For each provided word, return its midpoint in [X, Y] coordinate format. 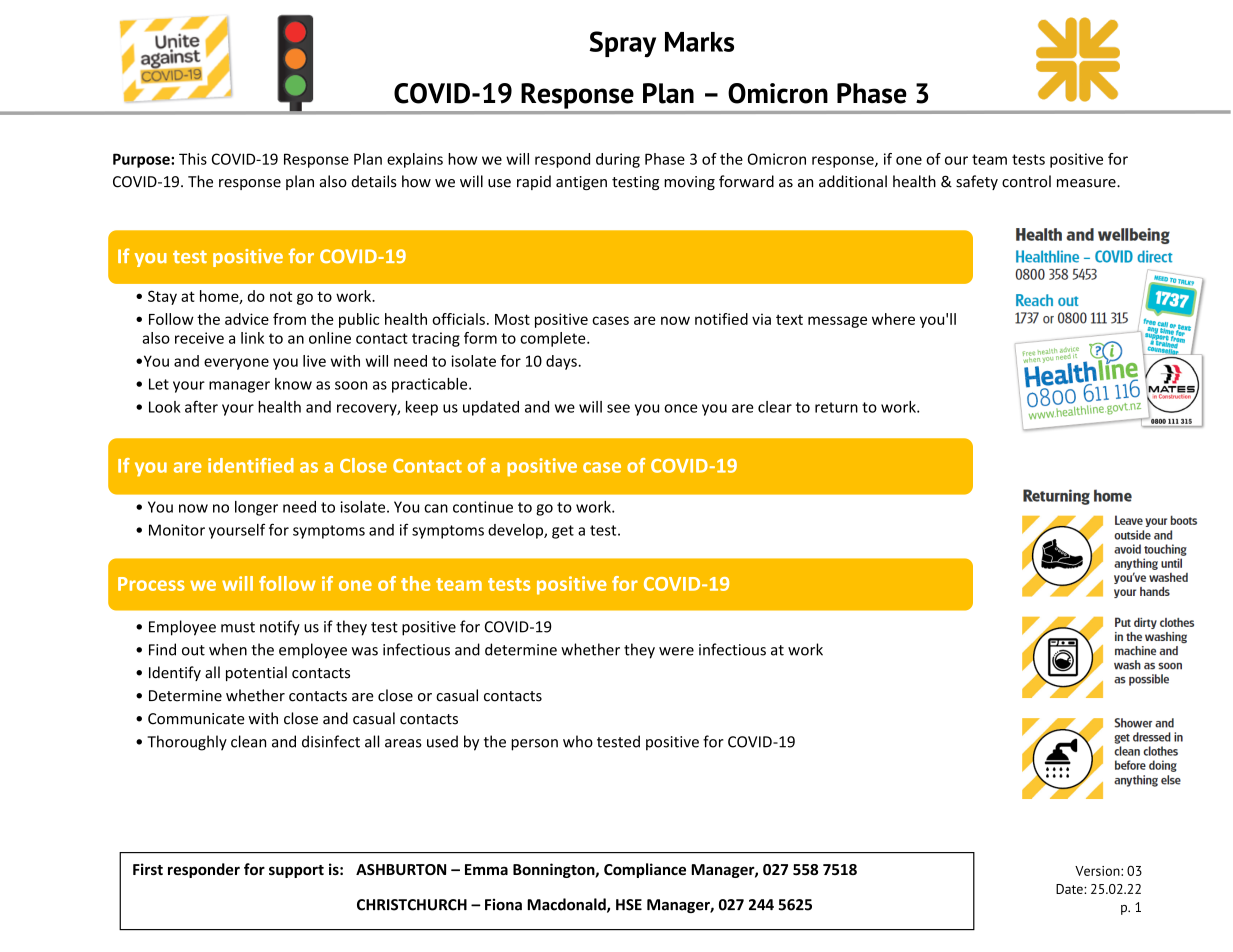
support [296, 871]
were [676, 651]
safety [977, 182]
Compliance [645, 870]
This [193, 159]
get [563, 532]
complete [554, 339]
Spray [622, 44]
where [893, 319]
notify [280, 628]
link [252, 338]
